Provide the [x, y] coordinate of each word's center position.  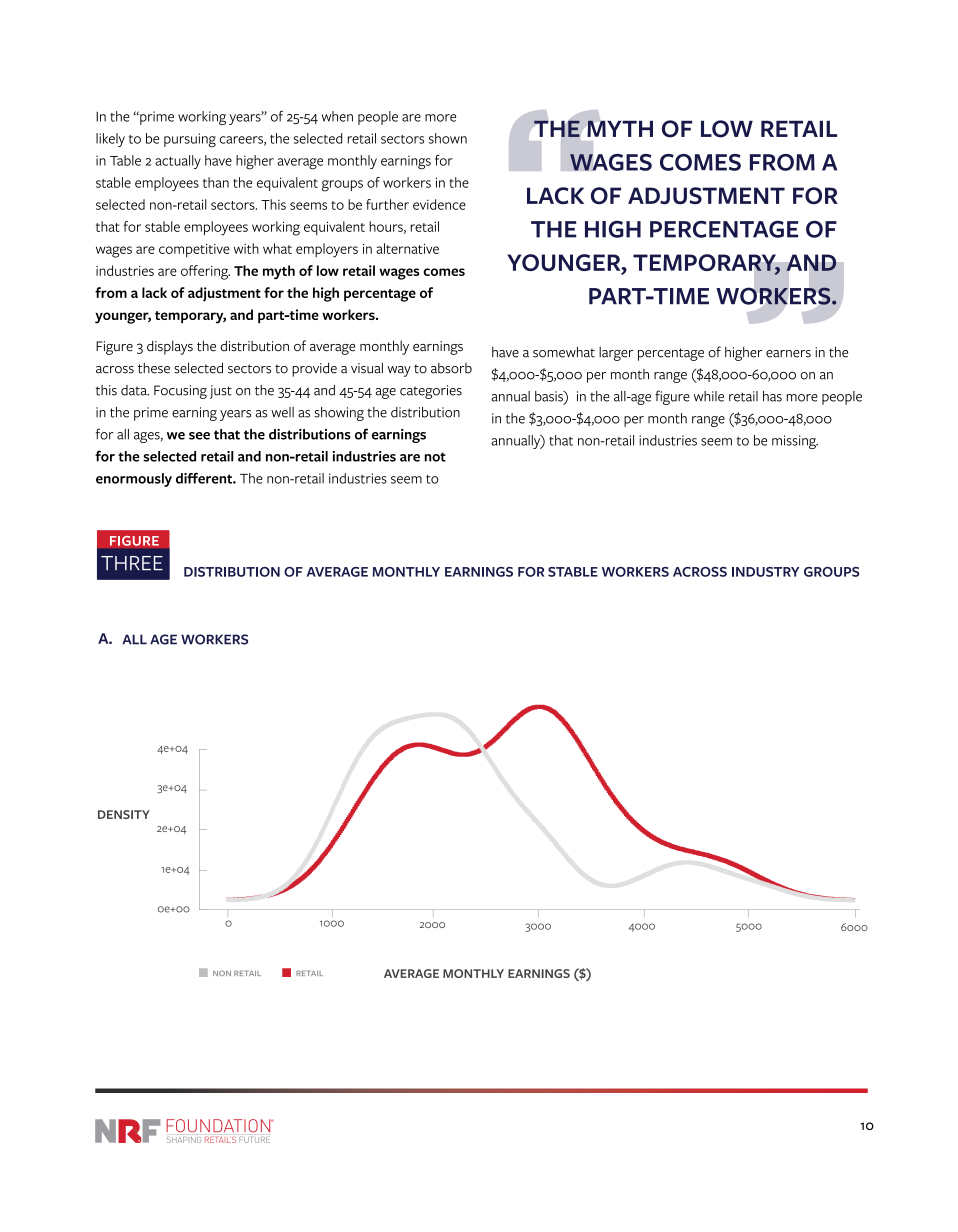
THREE [132, 563]
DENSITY [124, 814]
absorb [451, 368]
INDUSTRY [765, 572]
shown [448, 138]
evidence [439, 204]
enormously [134, 480]
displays [170, 347]
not [435, 457]
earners [788, 354]
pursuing [190, 140]
